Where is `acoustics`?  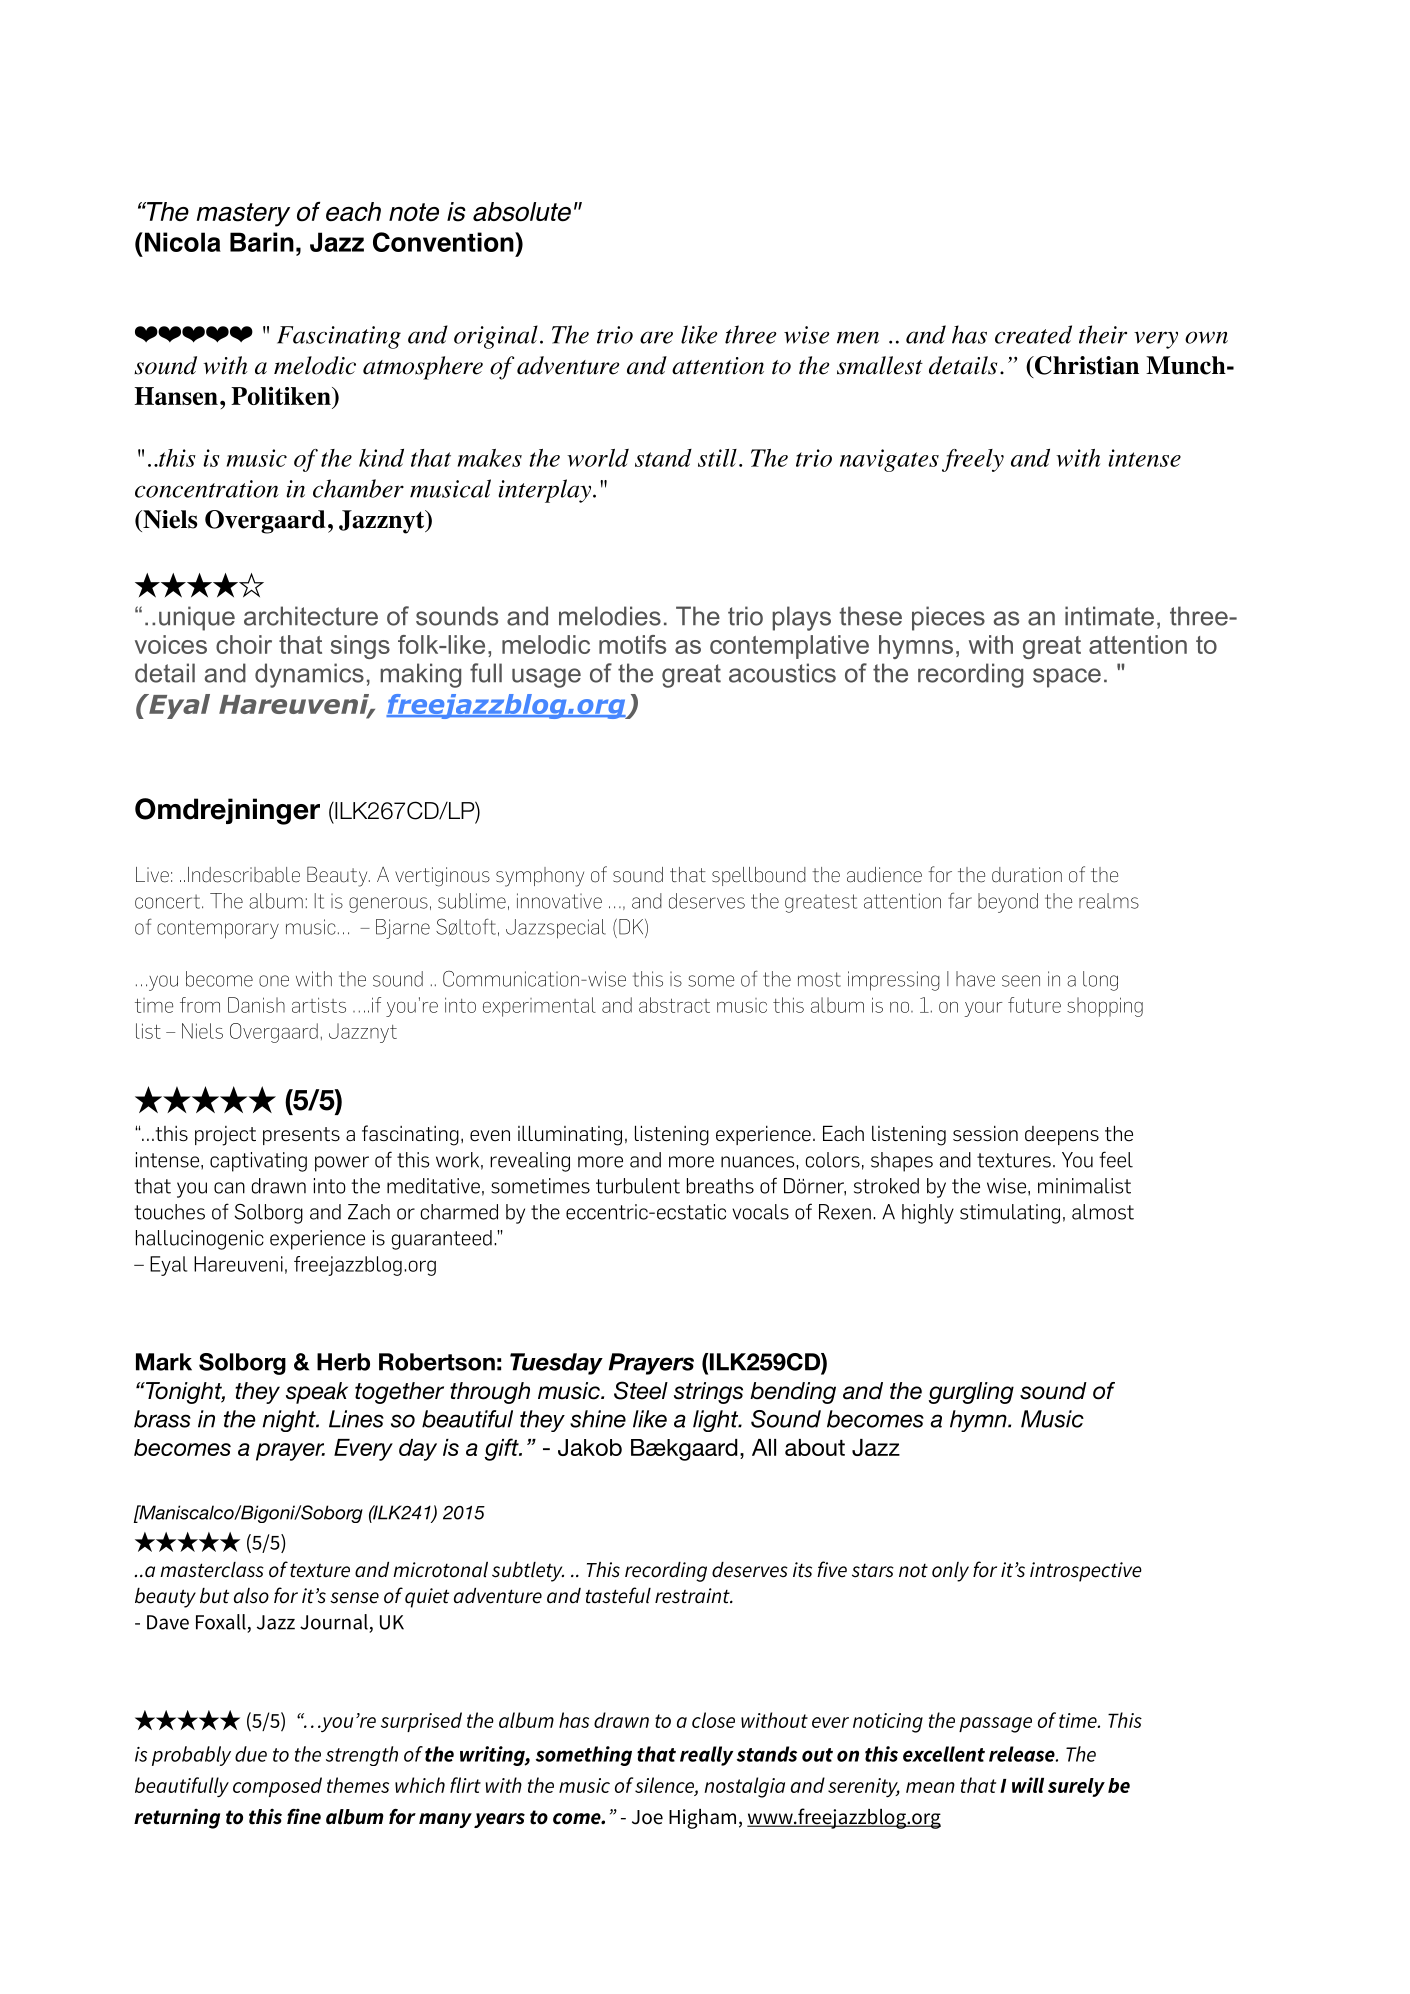
acoustics is located at coordinates (782, 673).
